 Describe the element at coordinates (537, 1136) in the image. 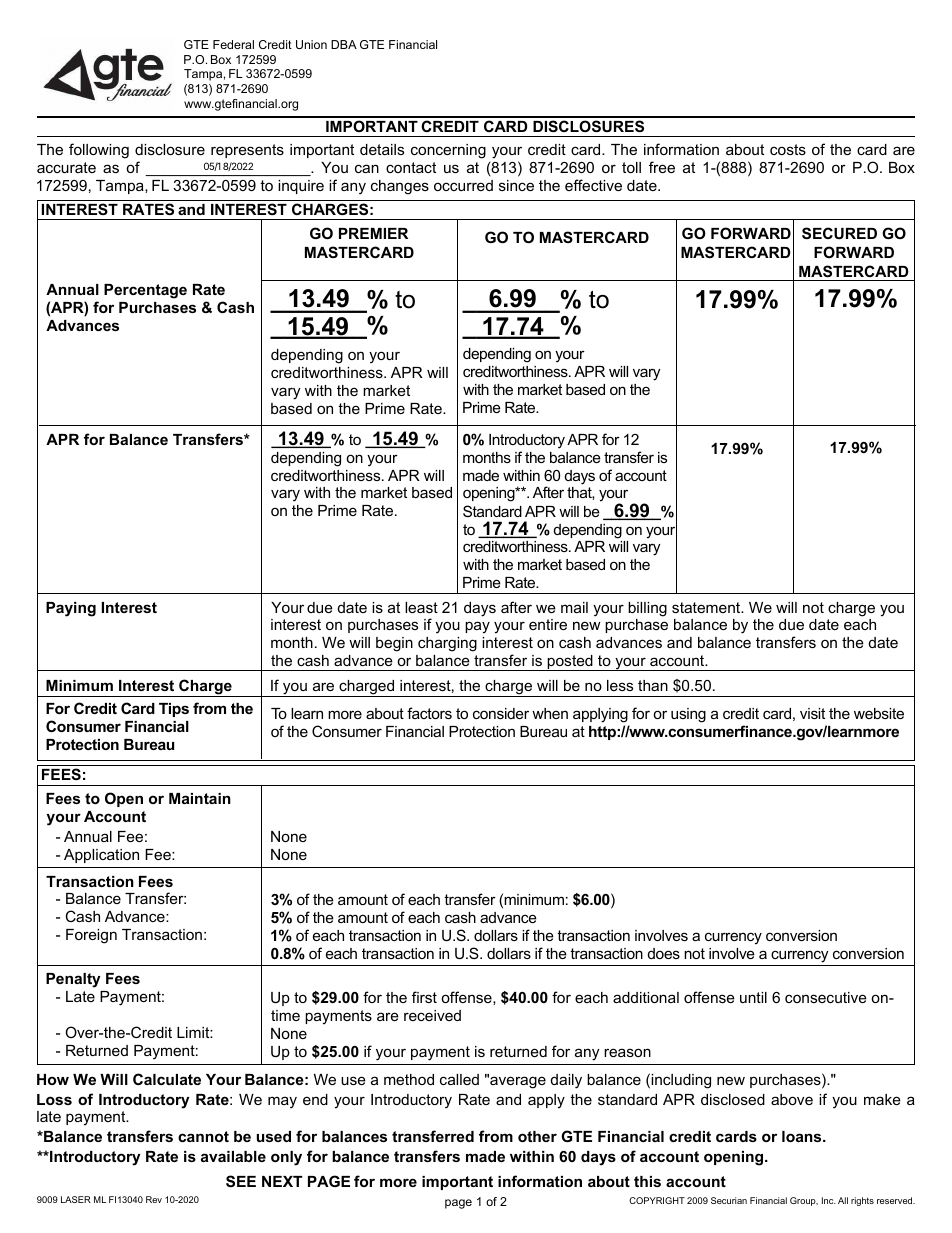

I see `other` at that location.
